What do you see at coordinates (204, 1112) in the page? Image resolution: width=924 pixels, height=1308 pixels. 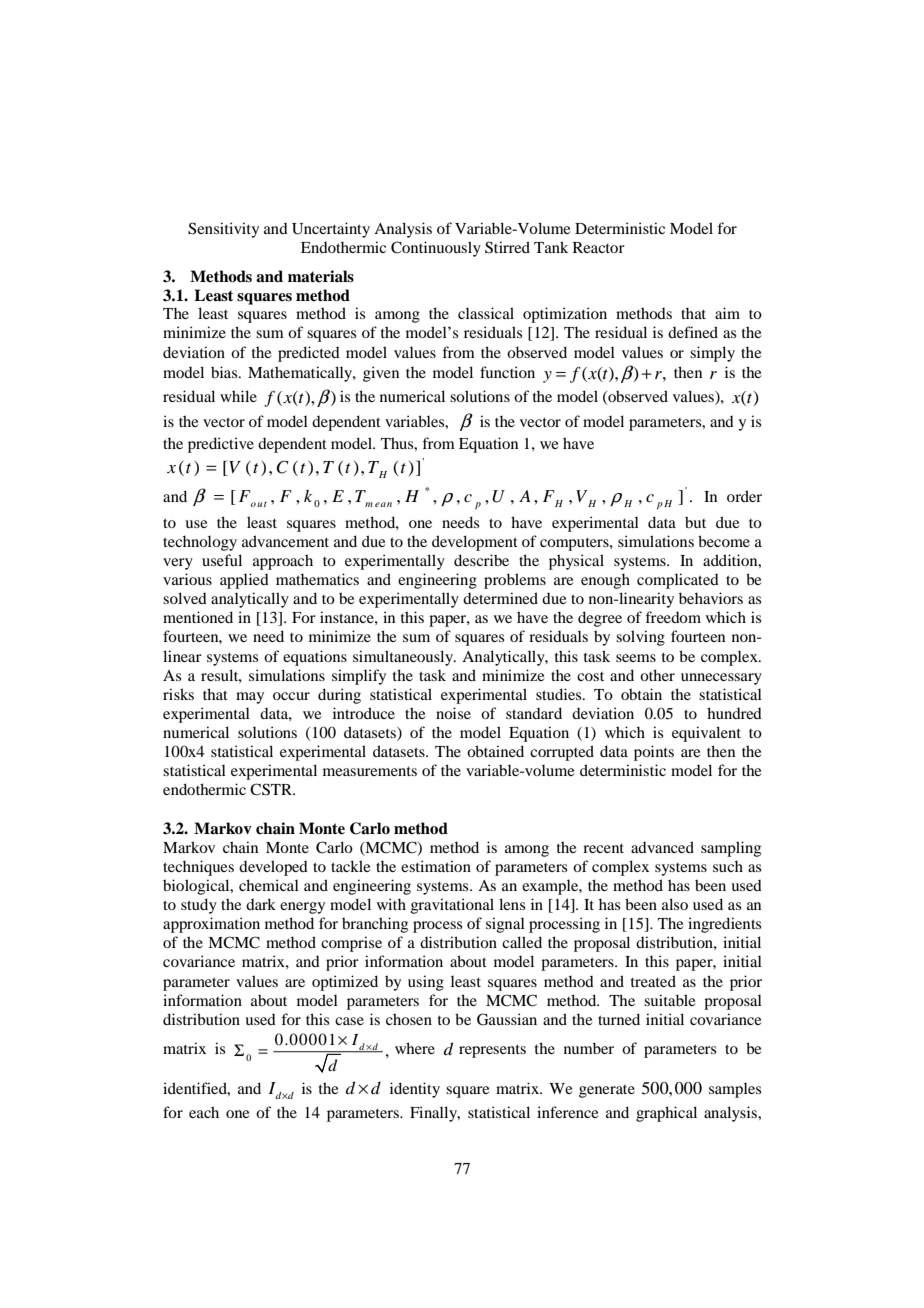 I see `each` at bounding box center [204, 1112].
